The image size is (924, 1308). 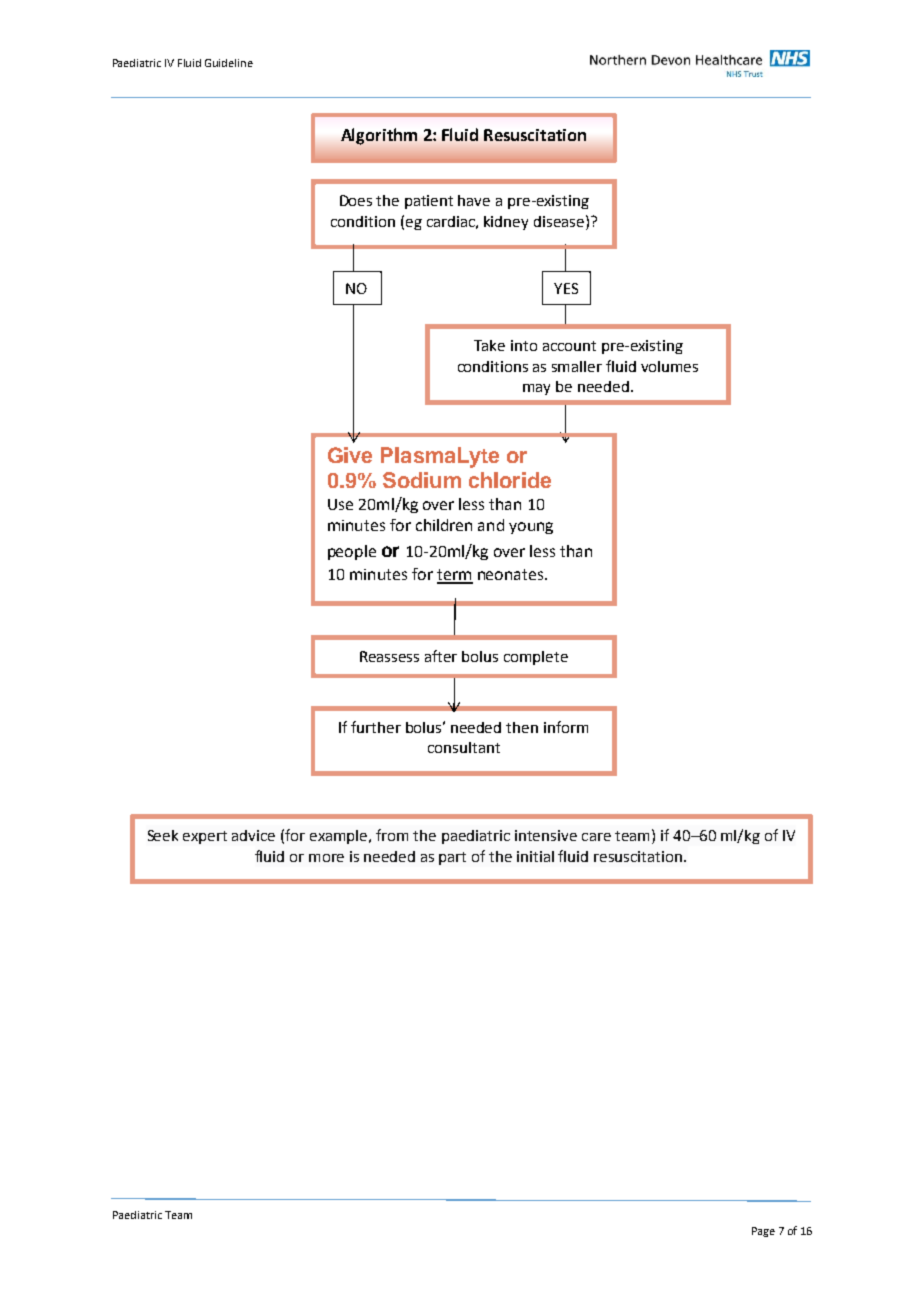 What do you see at coordinates (253, 835) in the screenshot?
I see `advice` at bounding box center [253, 835].
